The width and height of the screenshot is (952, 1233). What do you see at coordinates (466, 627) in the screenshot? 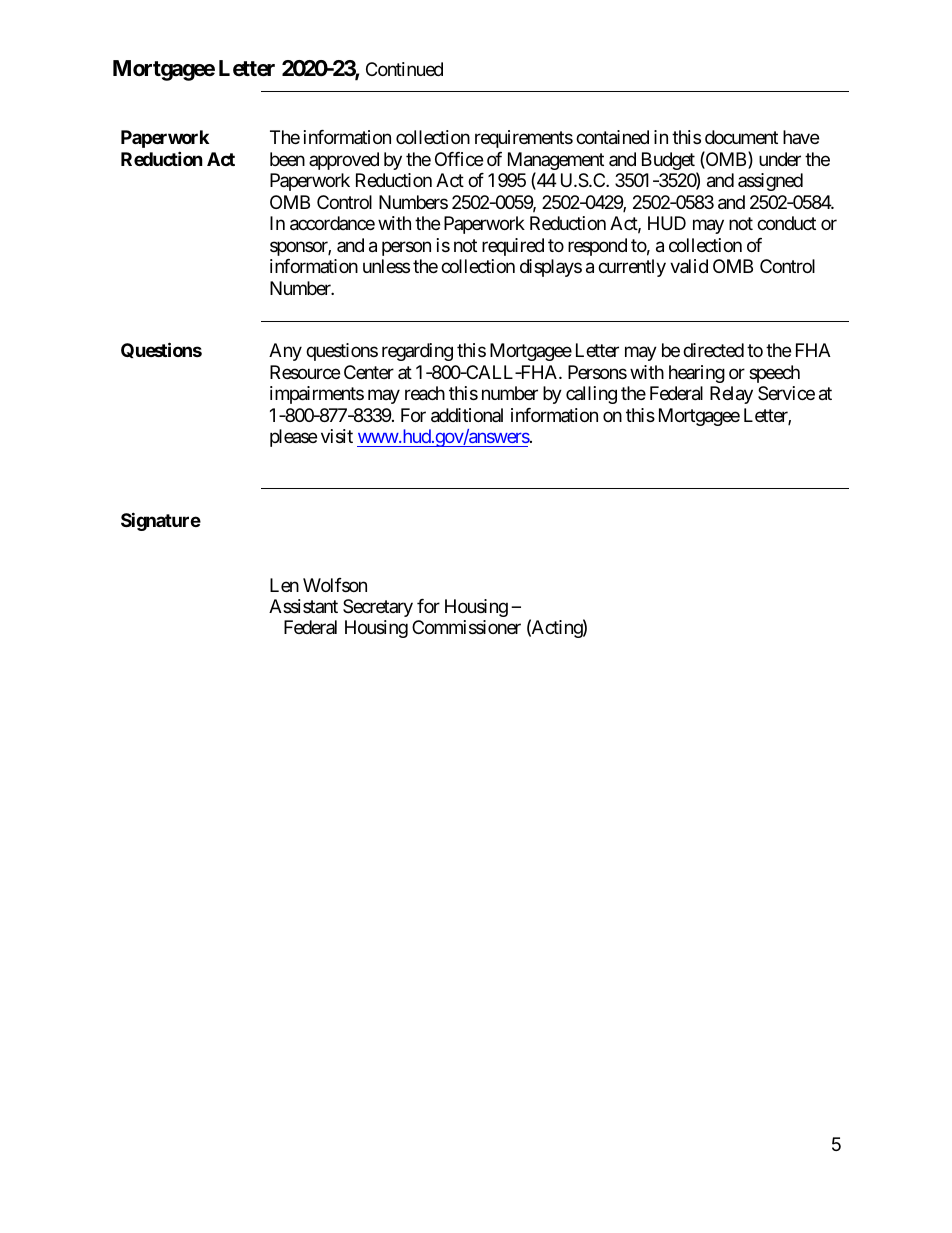
I see `Commissioner` at bounding box center [466, 627].
